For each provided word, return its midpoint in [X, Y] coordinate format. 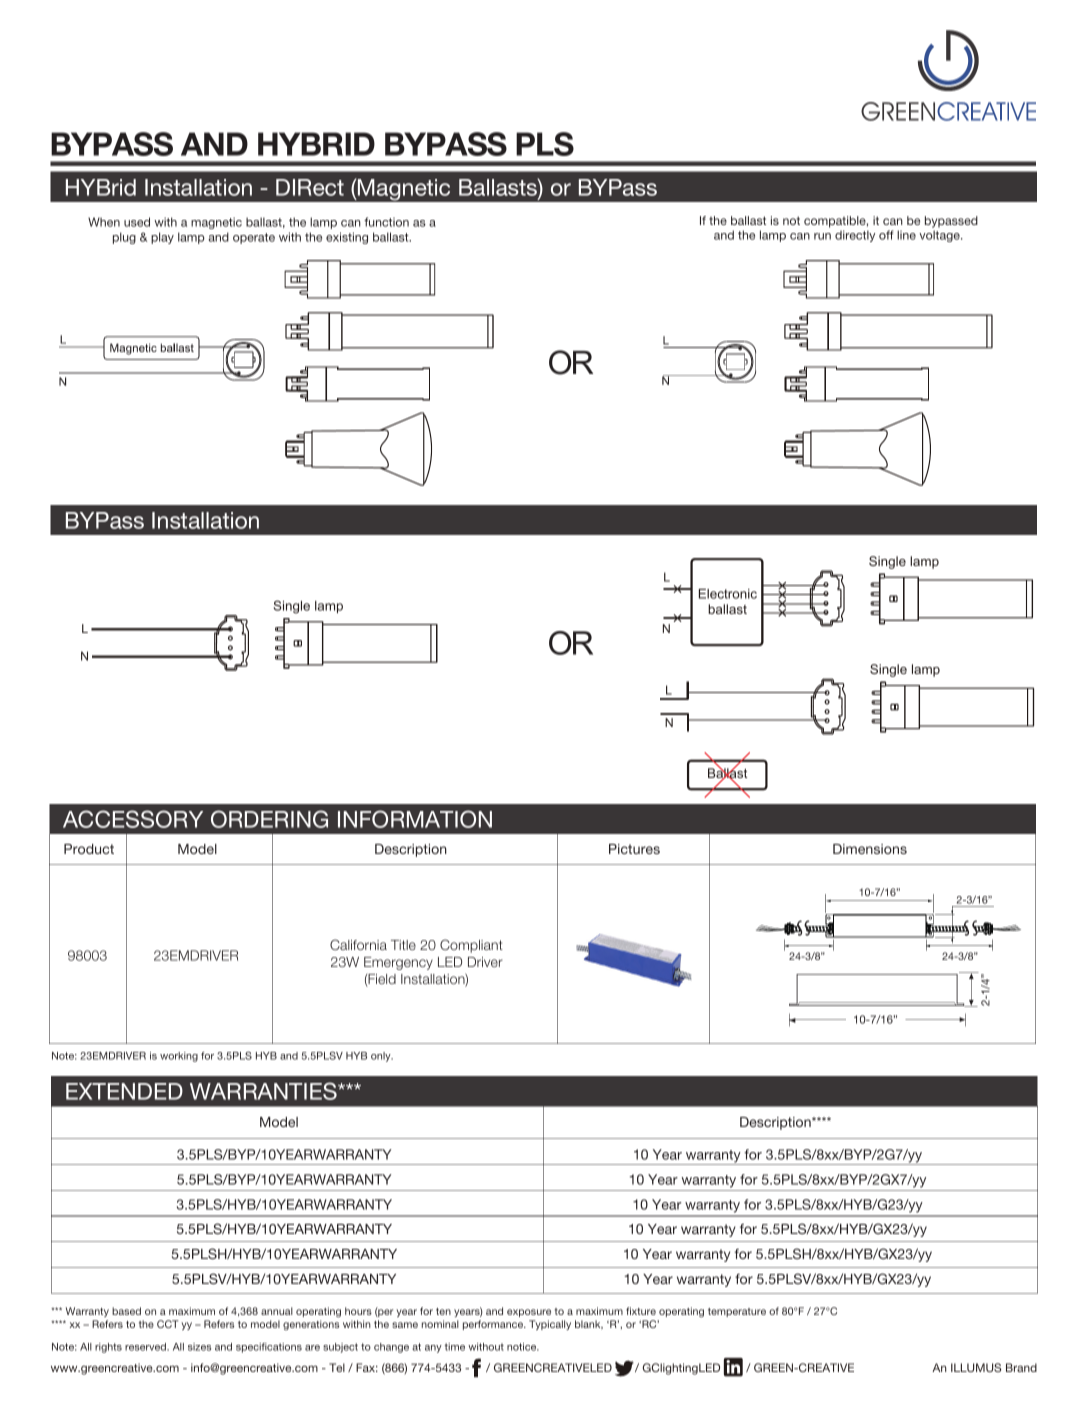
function [386, 222]
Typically [550, 1325]
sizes [199, 1347]
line [906, 235]
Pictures [634, 849]
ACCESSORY [133, 819]
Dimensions [870, 849]
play [162, 238]
